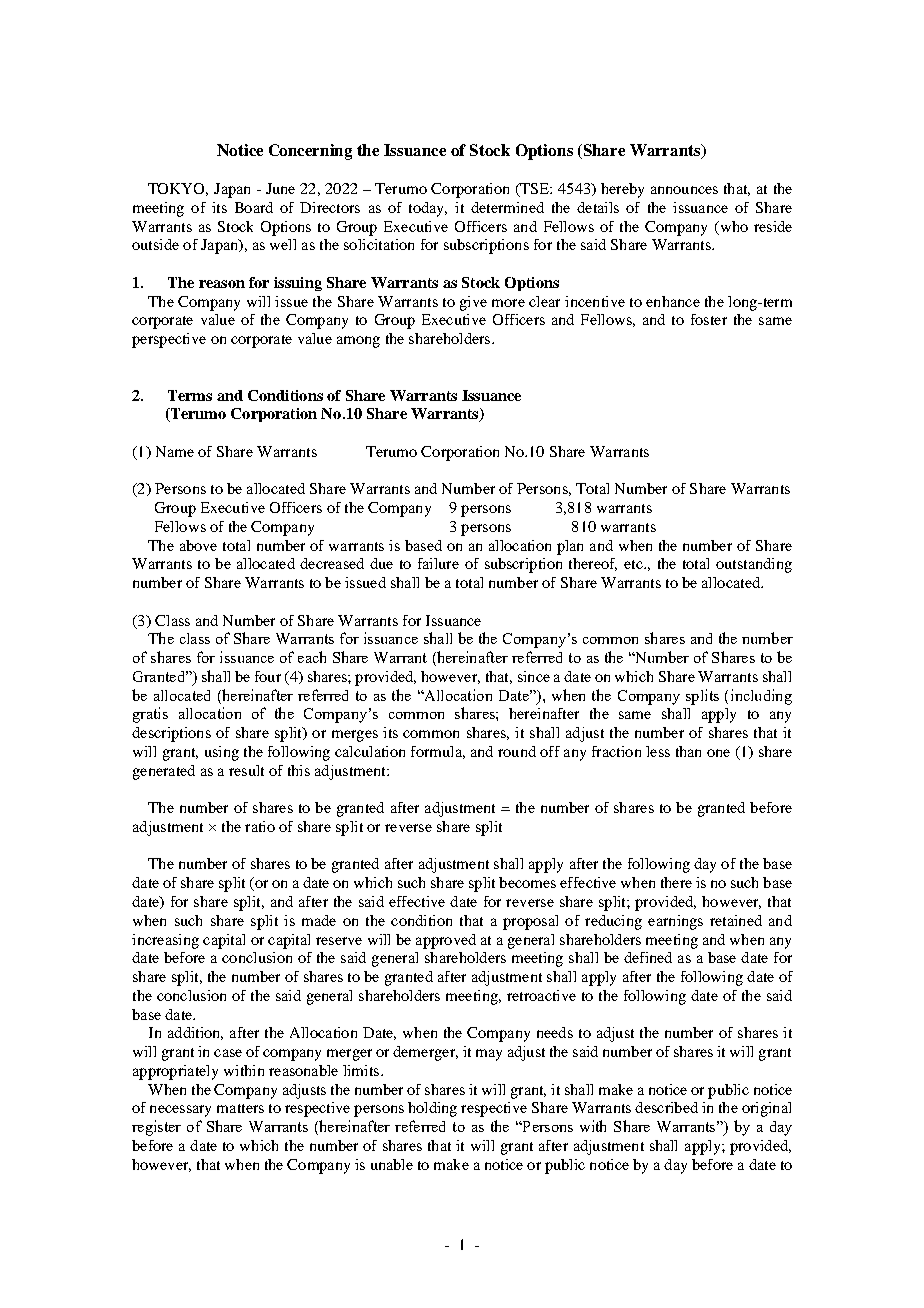 The width and height of the document is (924, 1308). Describe the element at coordinates (165, 941) in the document. I see `increasing` at that location.
